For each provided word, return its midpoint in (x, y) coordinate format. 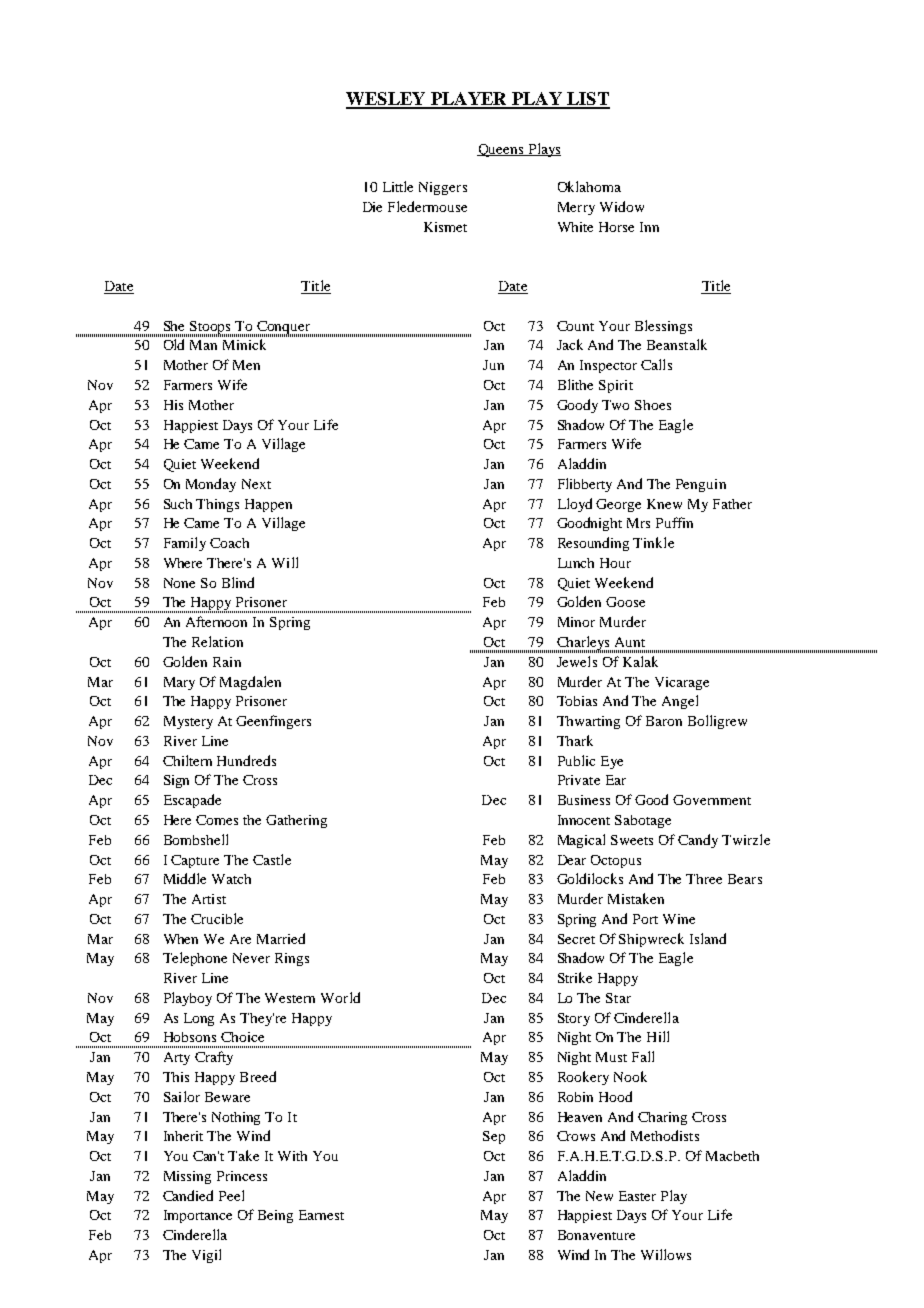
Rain (227, 662)
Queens (501, 150)
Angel (680, 702)
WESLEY (387, 100)
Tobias (577, 701)
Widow (622, 206)
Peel (231, 1195)
